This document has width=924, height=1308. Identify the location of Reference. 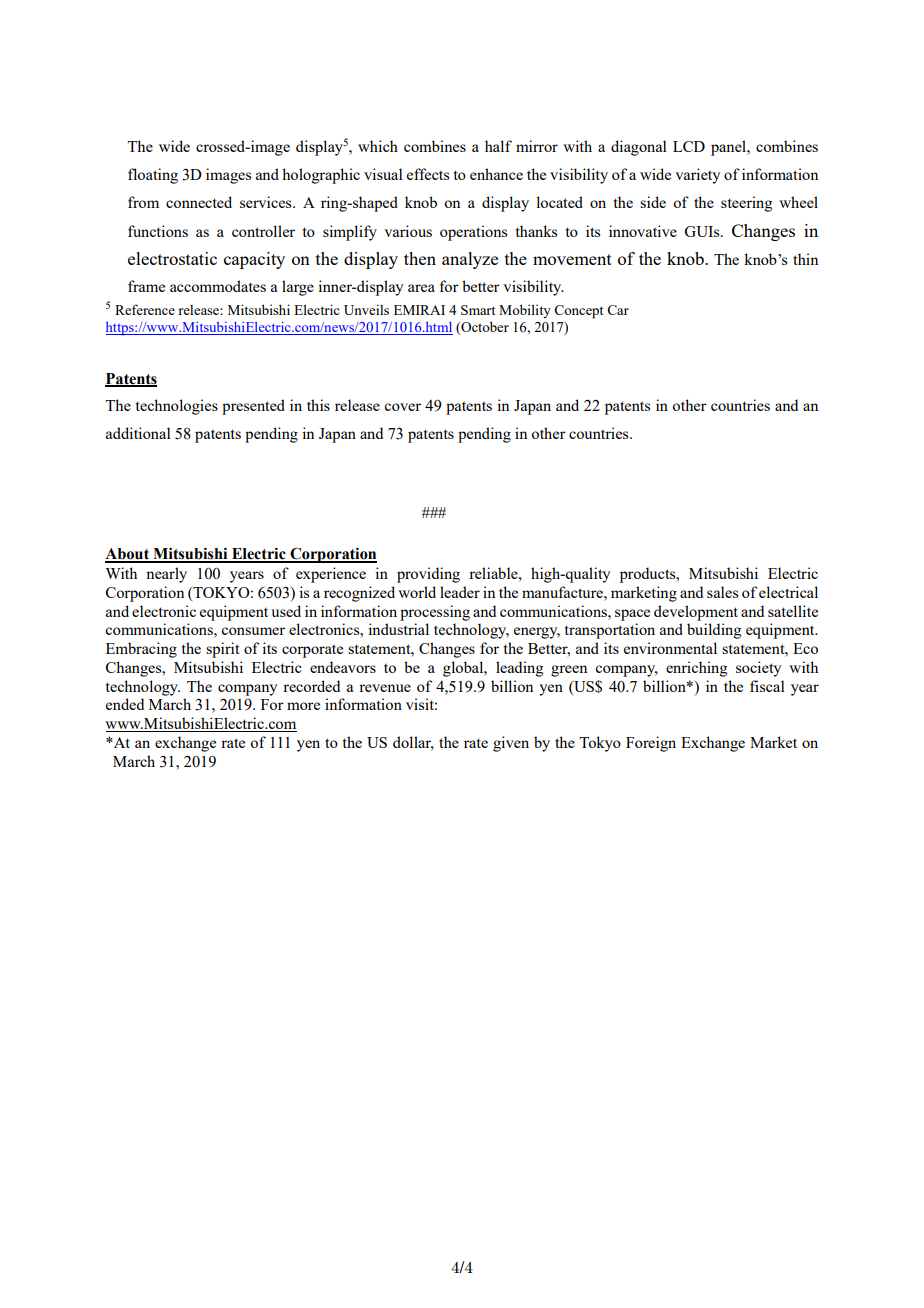
(145, 309).
